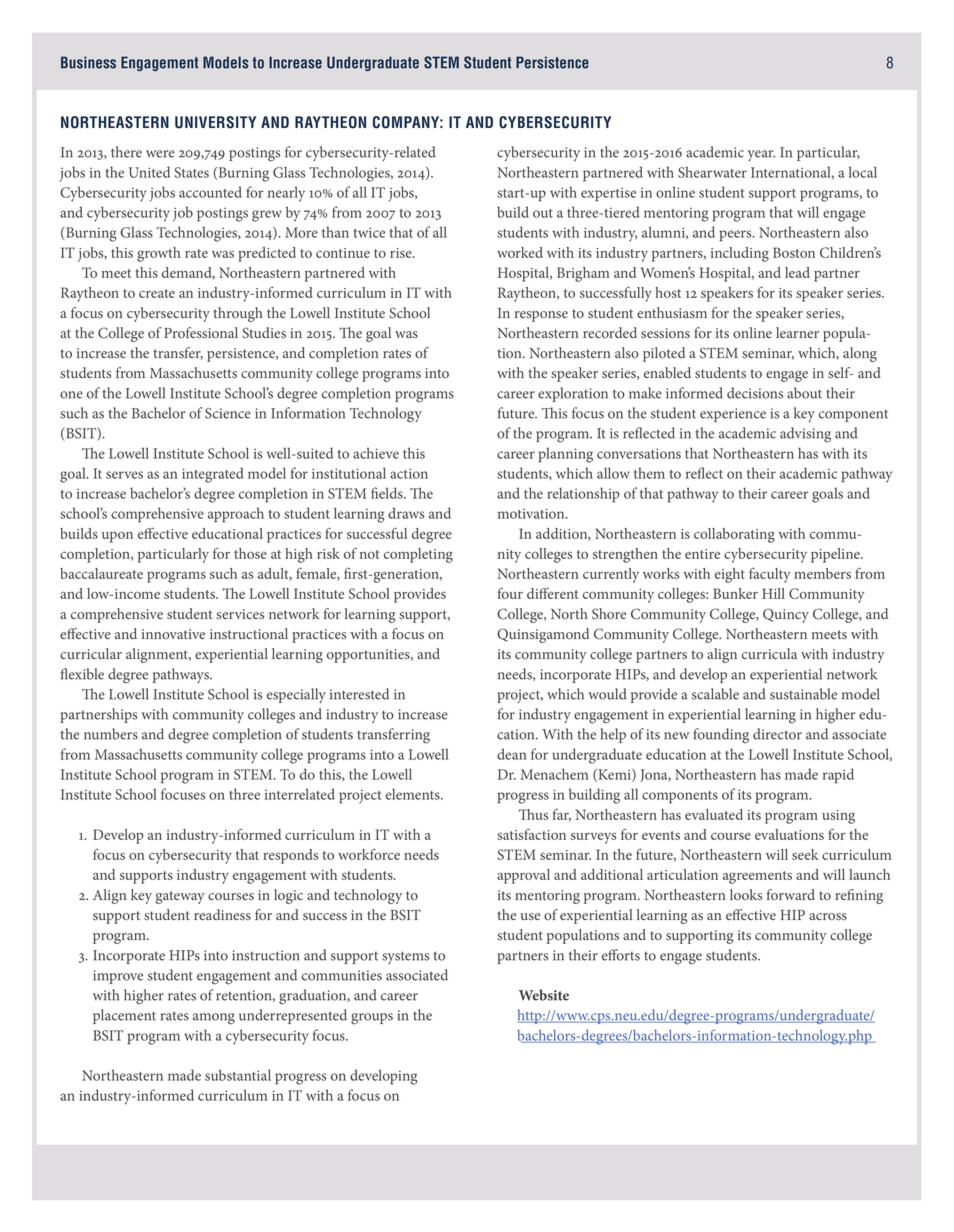  What do you see at coordinates (388, 493) in the document?
I see `fields` at bounding box center [388, 493].
